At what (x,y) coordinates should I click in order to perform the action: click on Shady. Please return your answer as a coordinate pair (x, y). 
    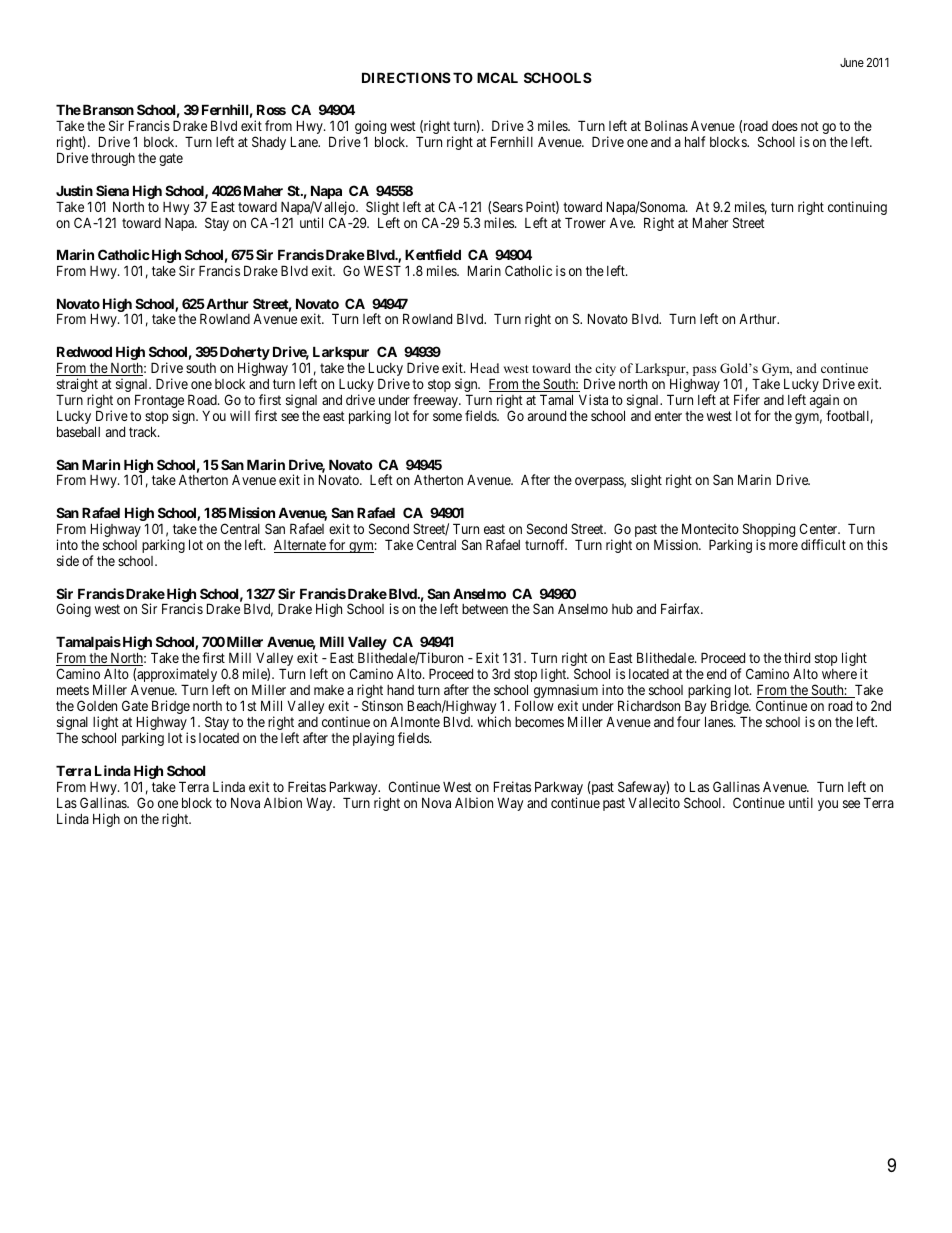
    Looking at the image, I should click on (269, 143).
